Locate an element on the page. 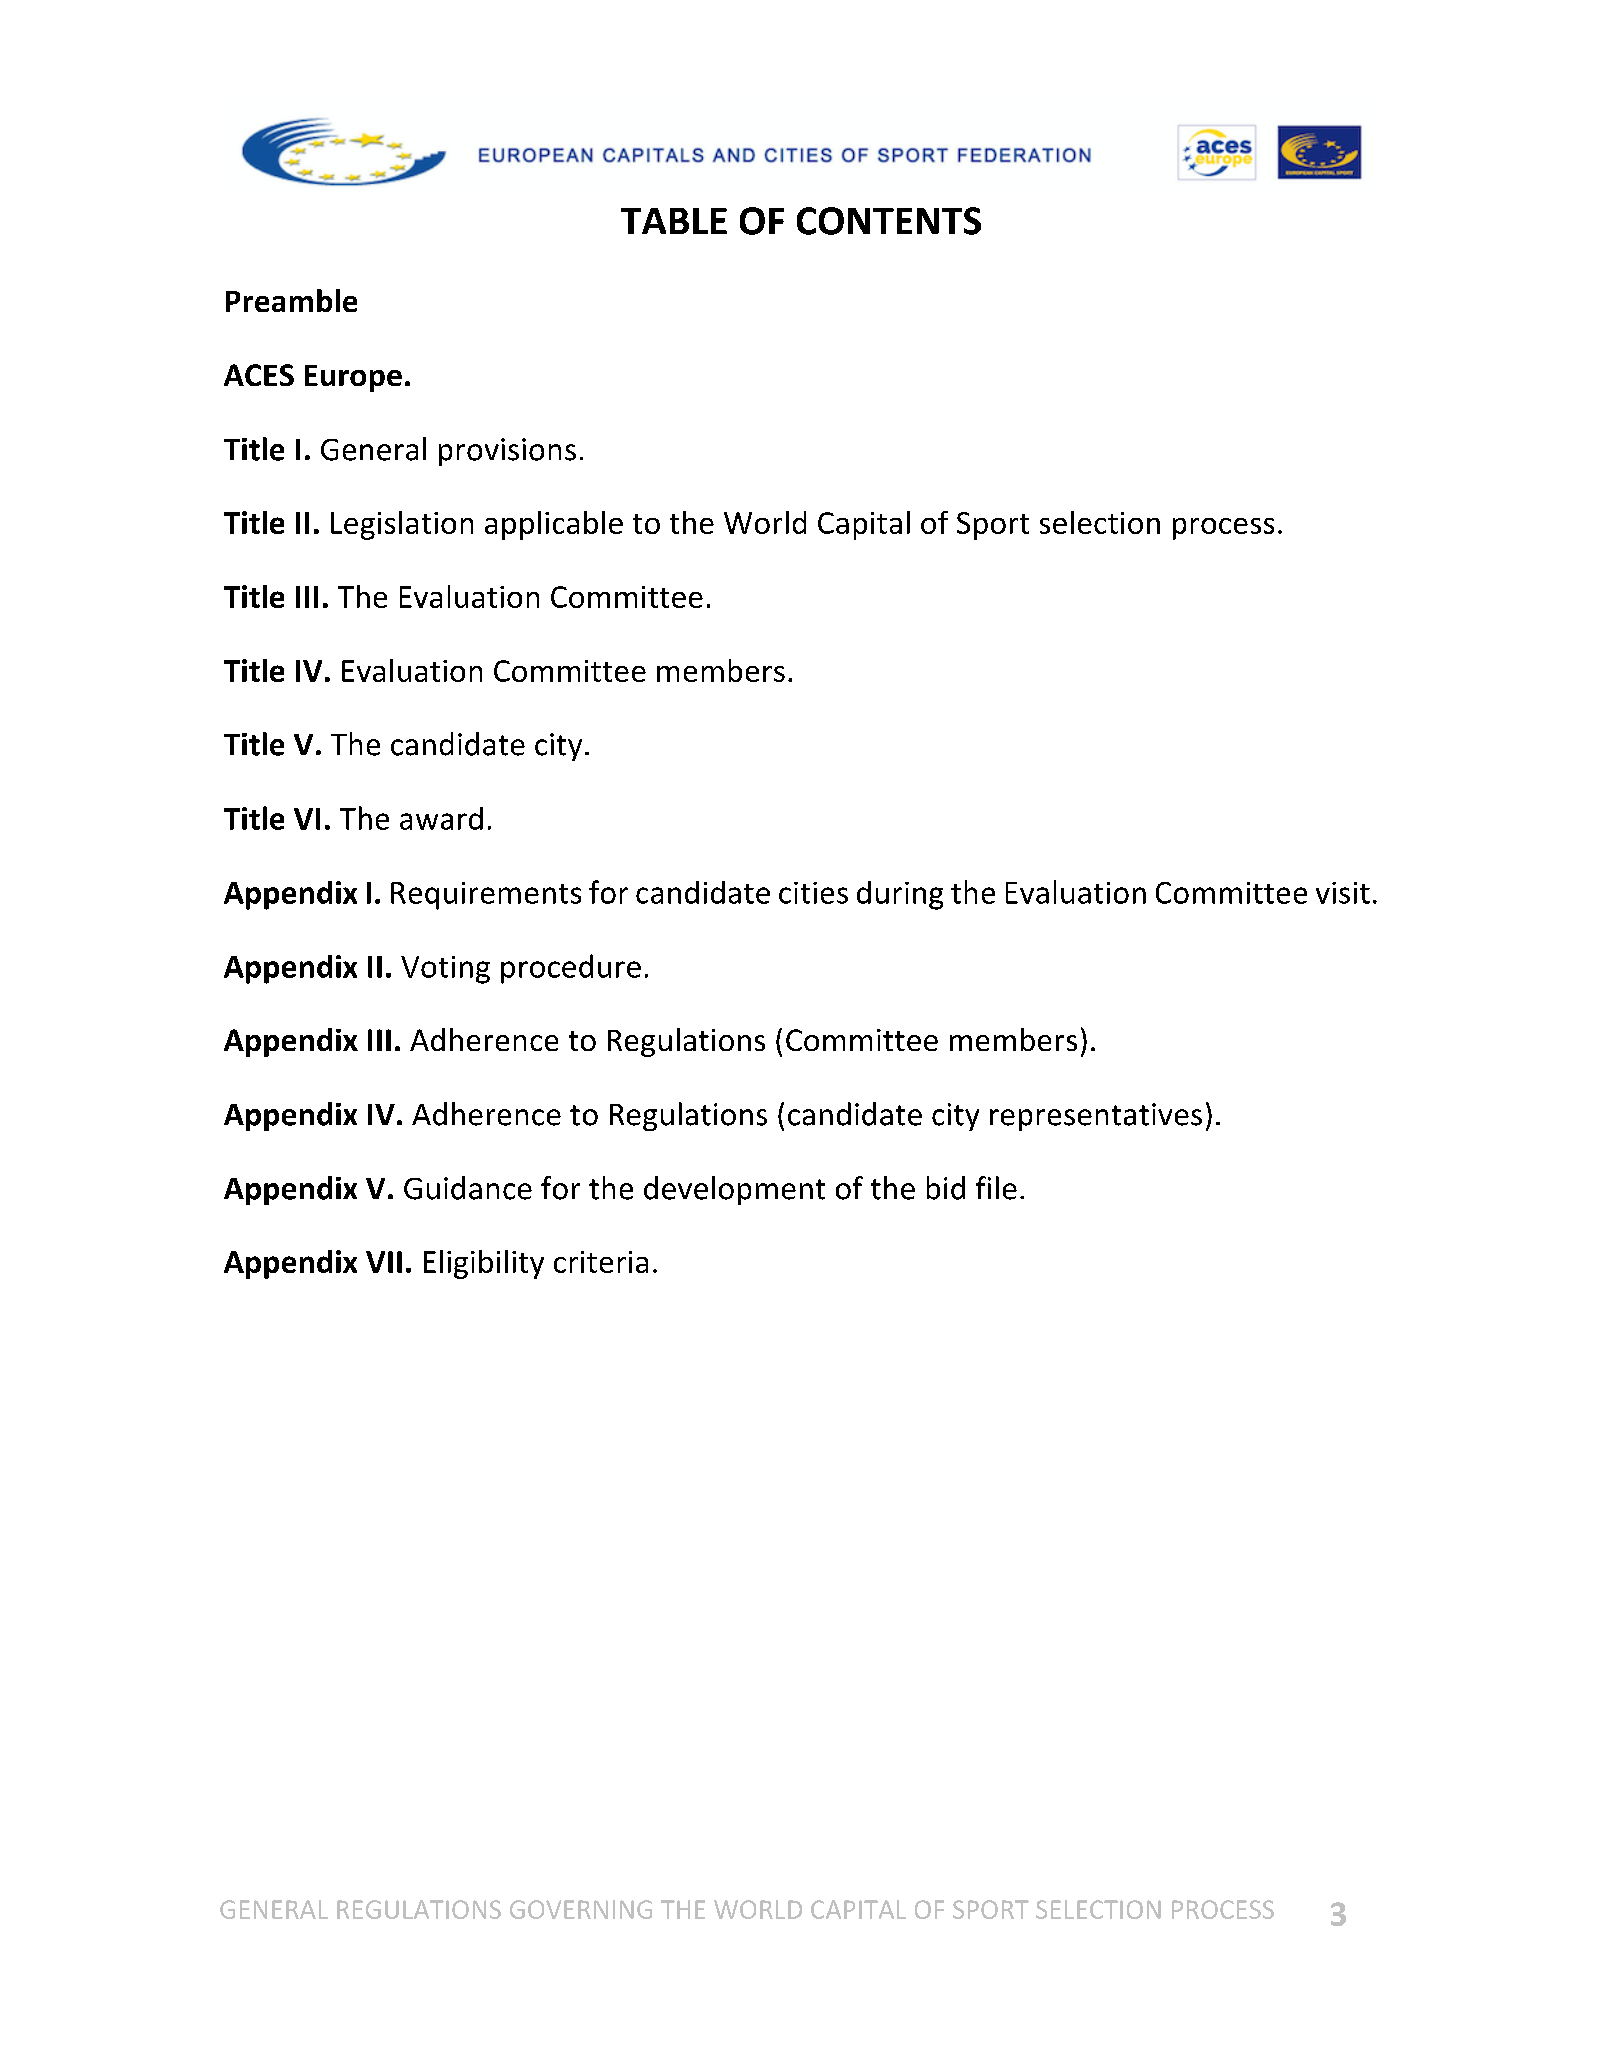 This image has height=2072, width=1601. Preamble is located at coordinates (291, 300).
